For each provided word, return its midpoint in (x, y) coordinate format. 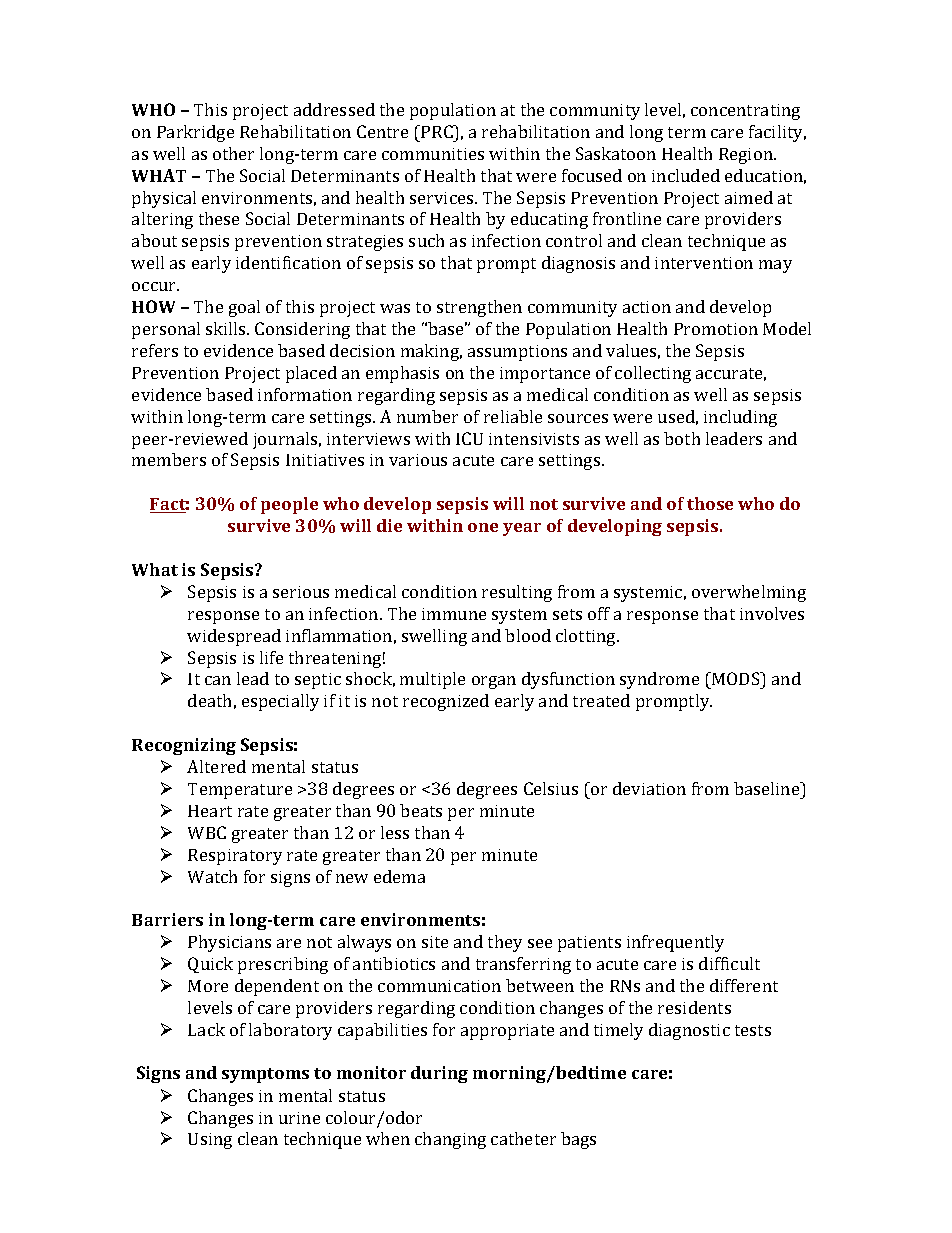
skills (227, 328)
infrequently (675, 943)
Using (210, 1141)
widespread (234, 637)
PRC (438, 131)
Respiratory (235, 857)
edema (399, 876)
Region (747, 156)
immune (454, 614)
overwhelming (749, 593)
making (431, 352)
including (740, 418)
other (233, 153)
